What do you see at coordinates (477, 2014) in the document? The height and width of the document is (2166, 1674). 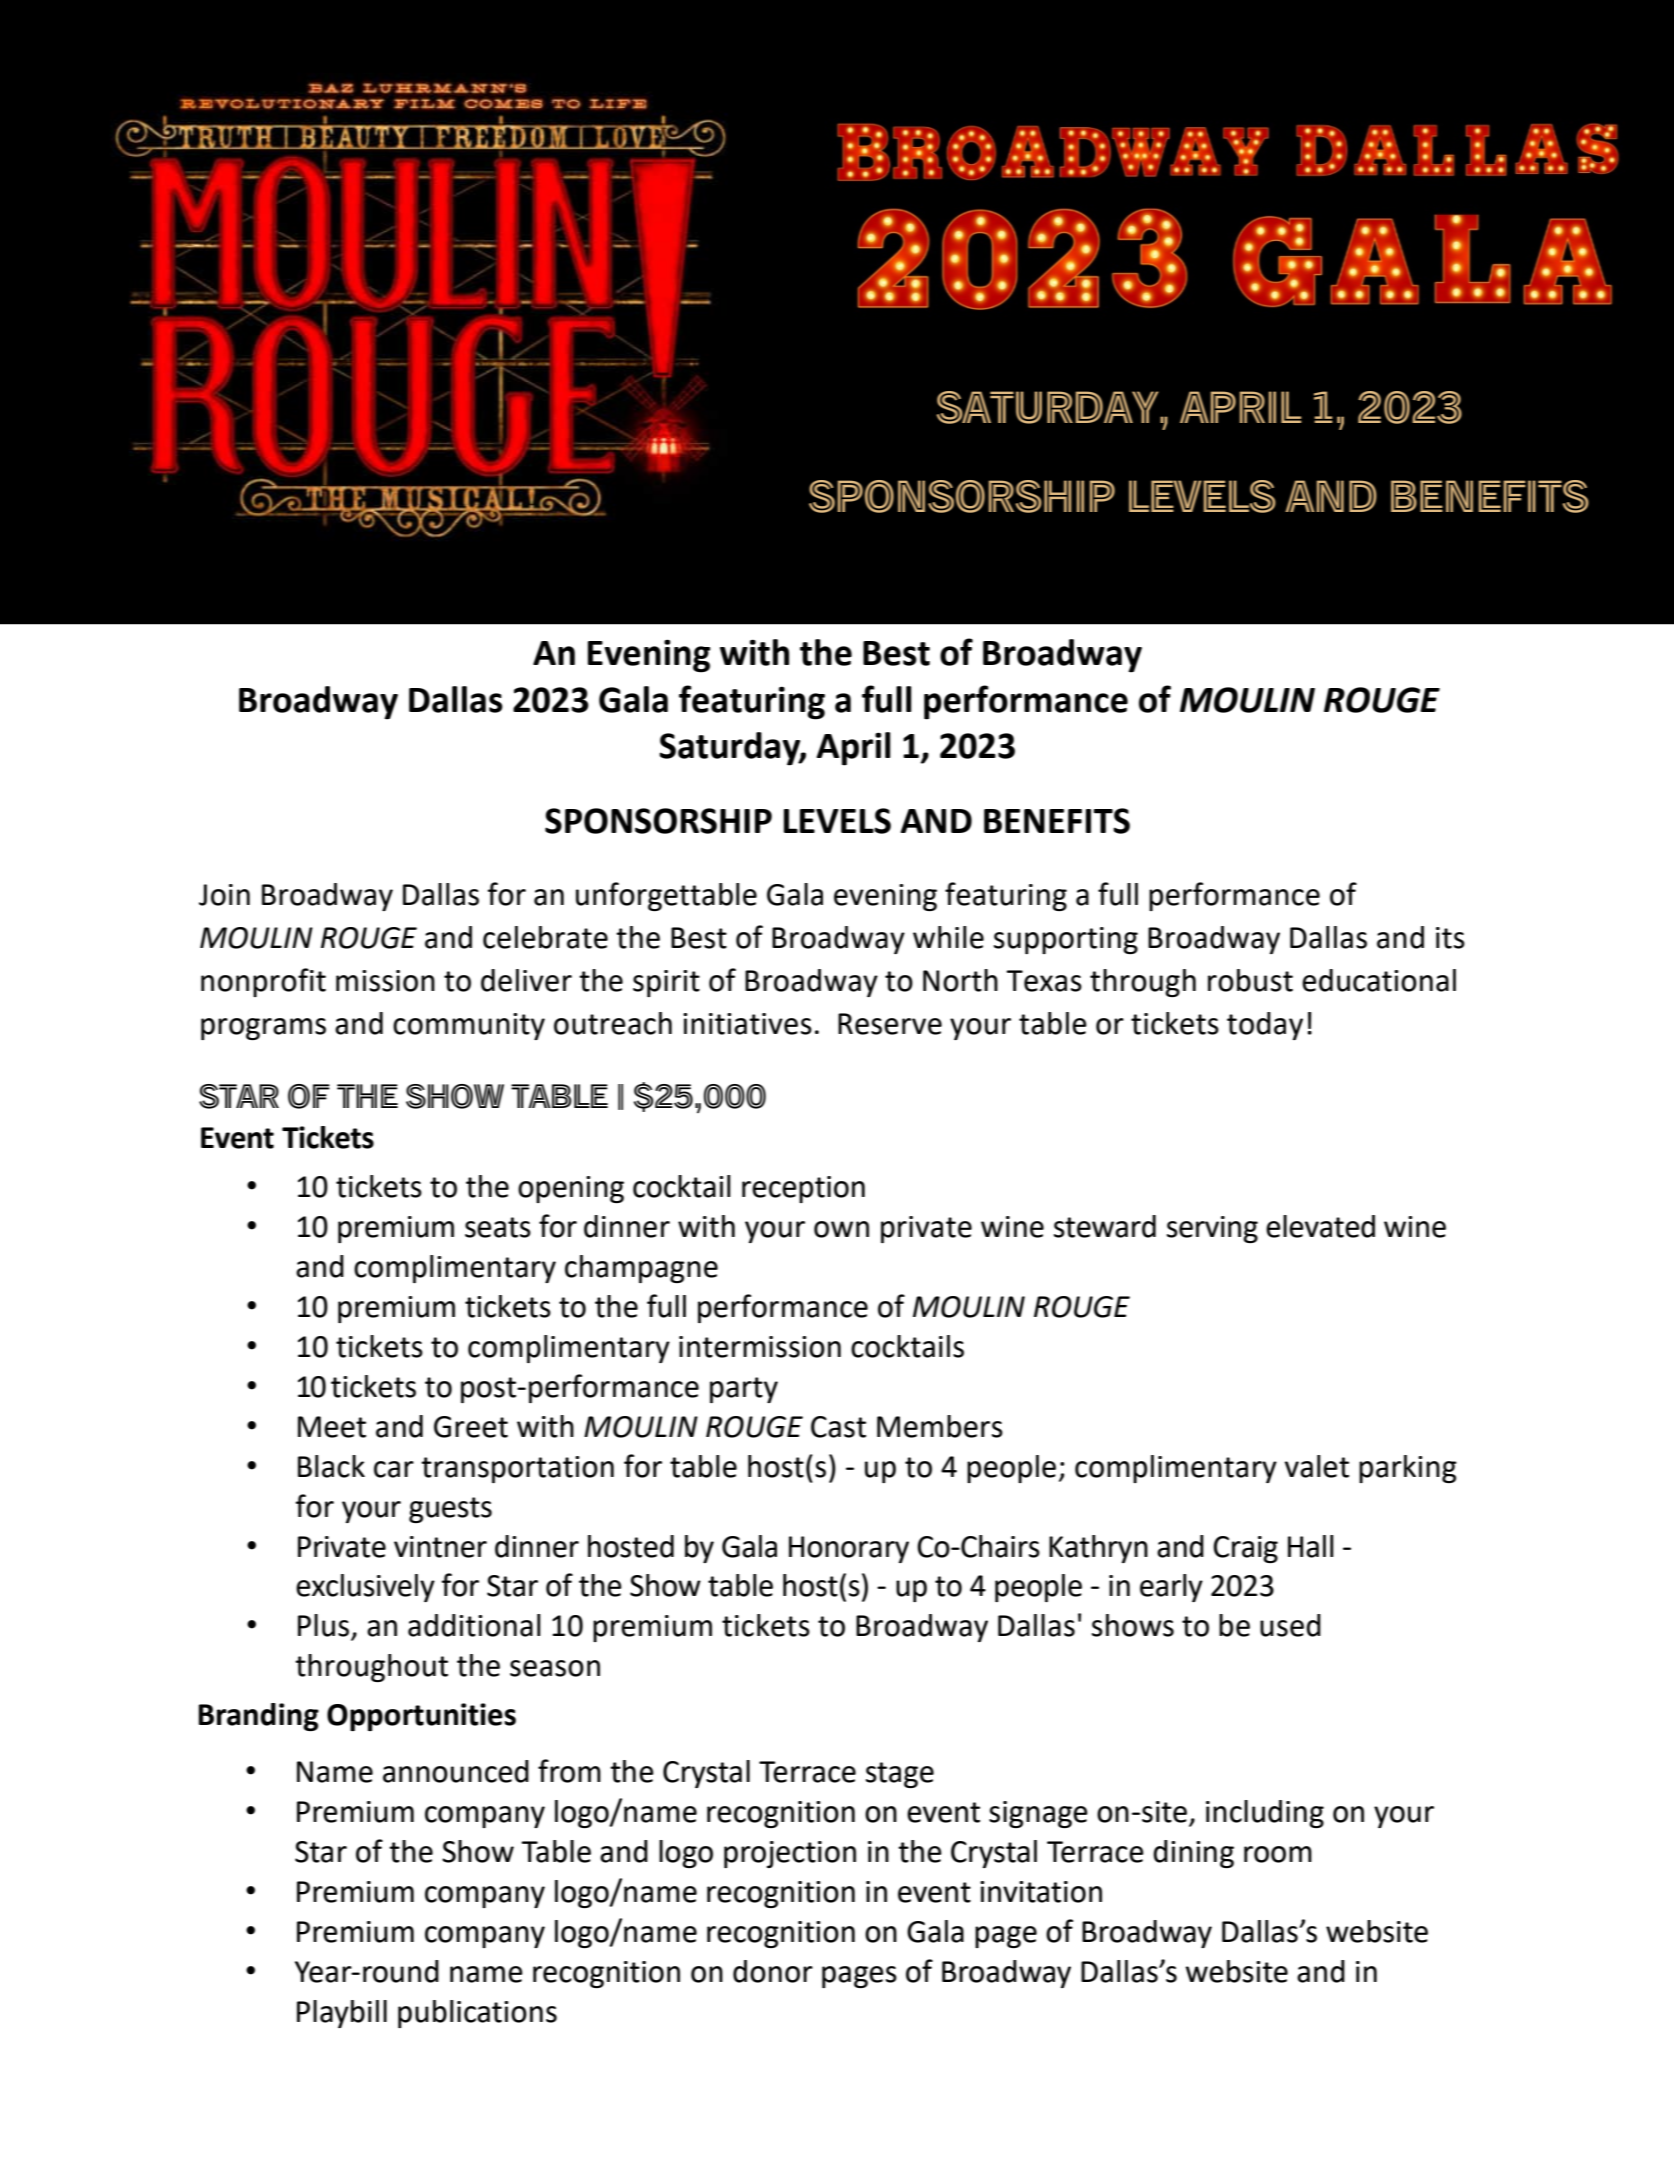 I see `publications` at bounding box center [477, 2014].
